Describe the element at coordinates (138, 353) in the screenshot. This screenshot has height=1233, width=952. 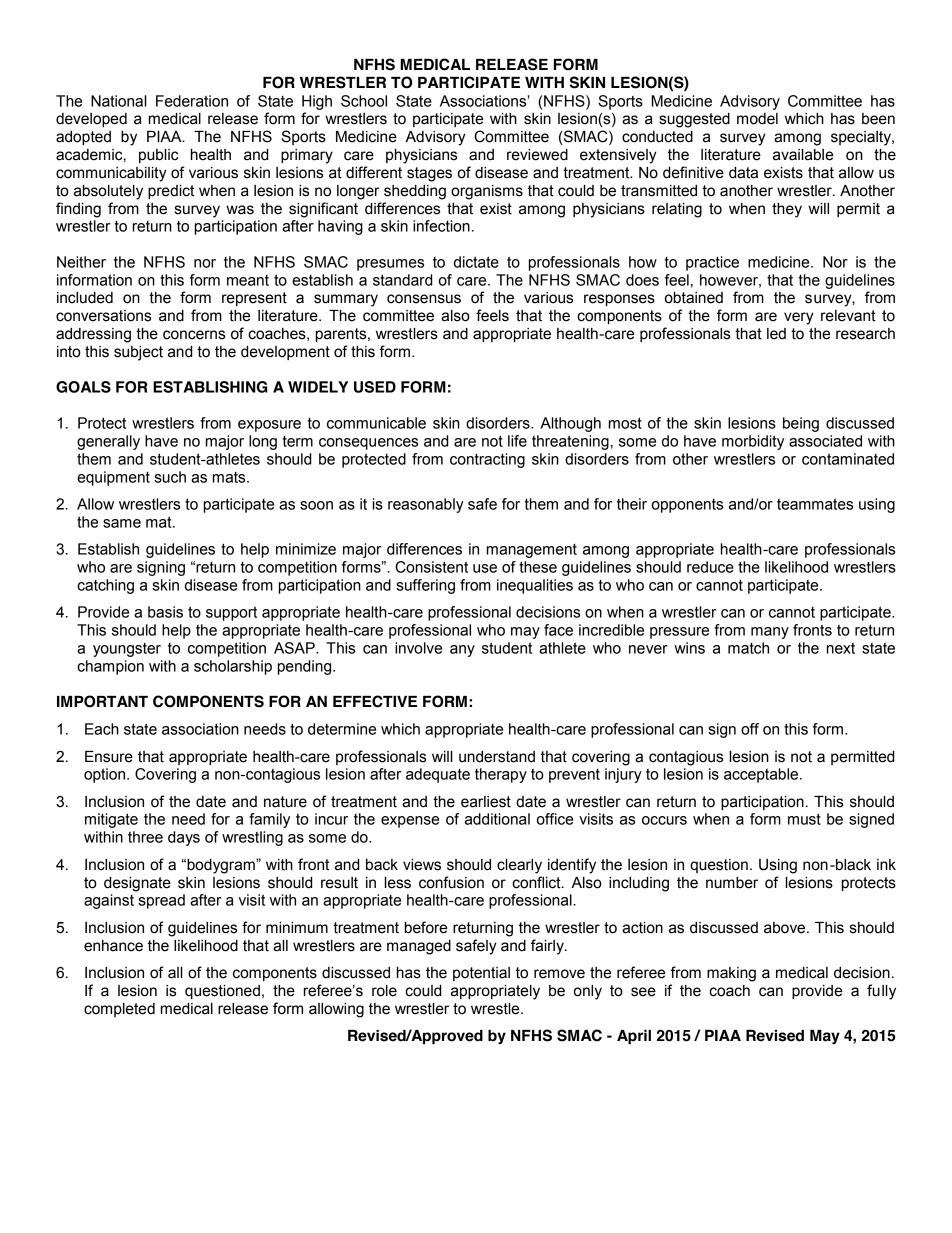
I see `subject` at that location.
